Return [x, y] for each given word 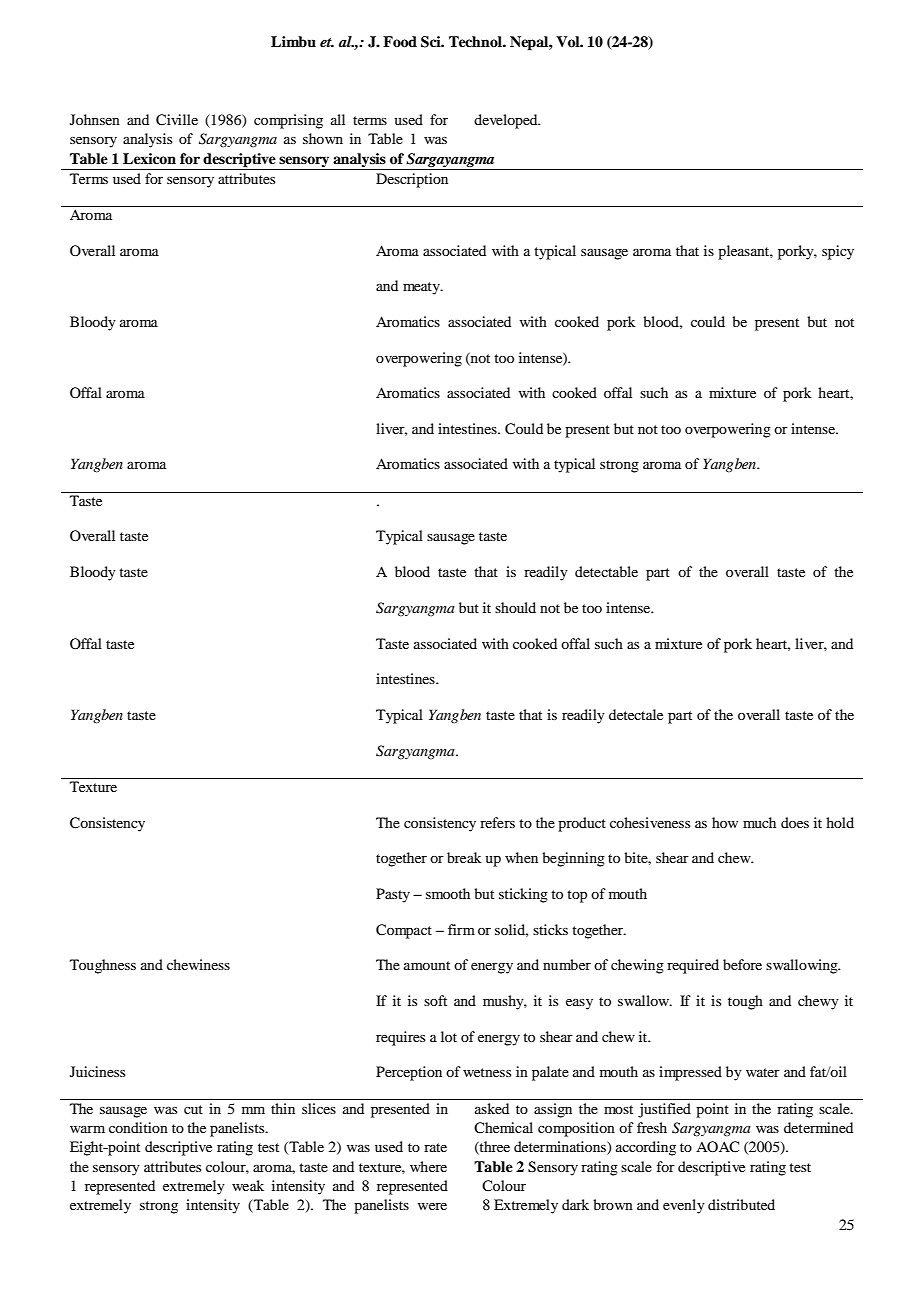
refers [497, 822]
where [428, 1166]
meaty [423, 288]
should [515, 607]
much [759, 822]
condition [138, 1127]
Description [412, 180]
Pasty [393, 895]
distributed [741, 1204]
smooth [448, 893]
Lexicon [149, 158]
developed [507, 121]
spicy [838, 252]
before [742, 964]
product [582, 824]
